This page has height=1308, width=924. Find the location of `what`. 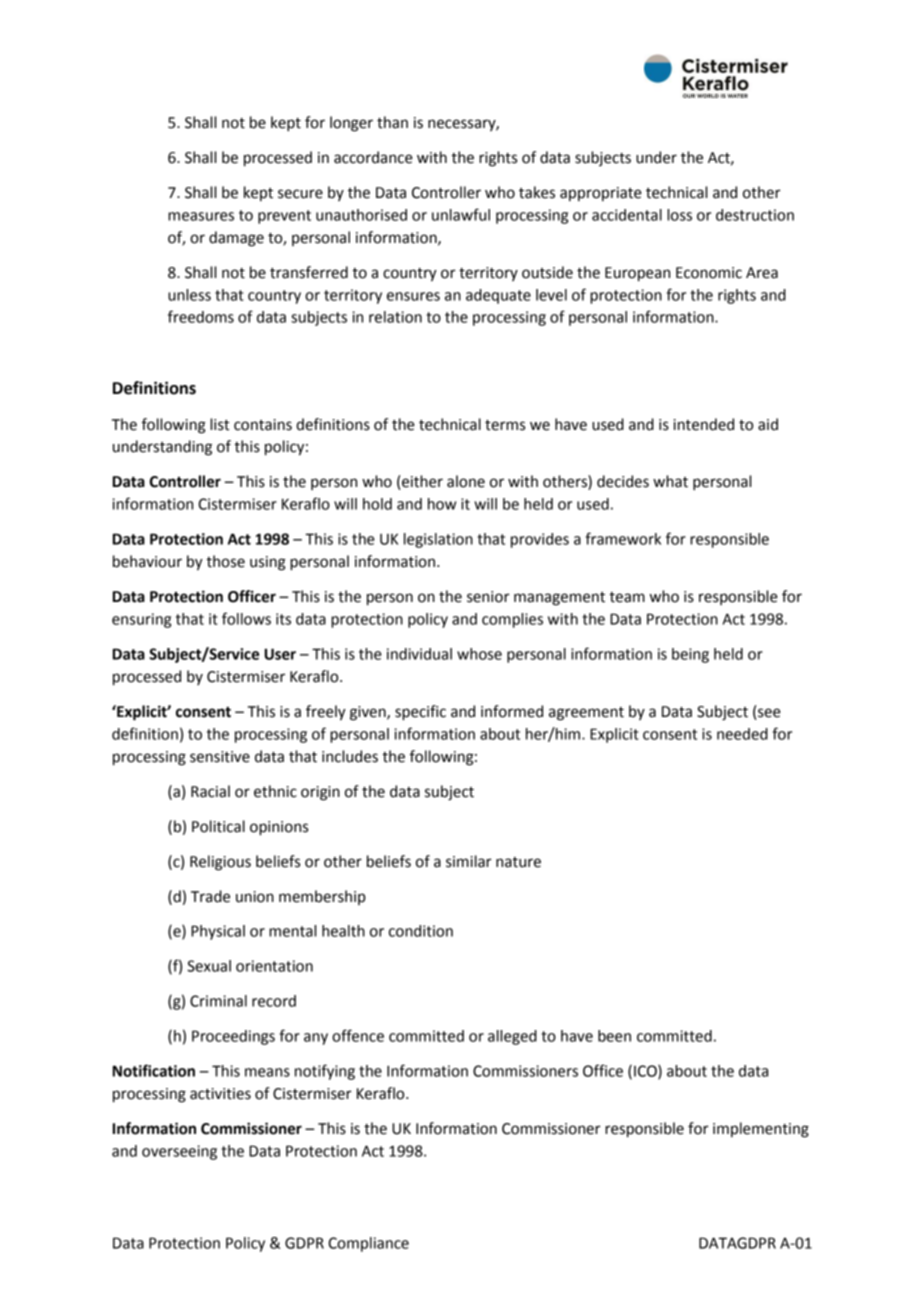

what is located at coordinates (670, 481).
